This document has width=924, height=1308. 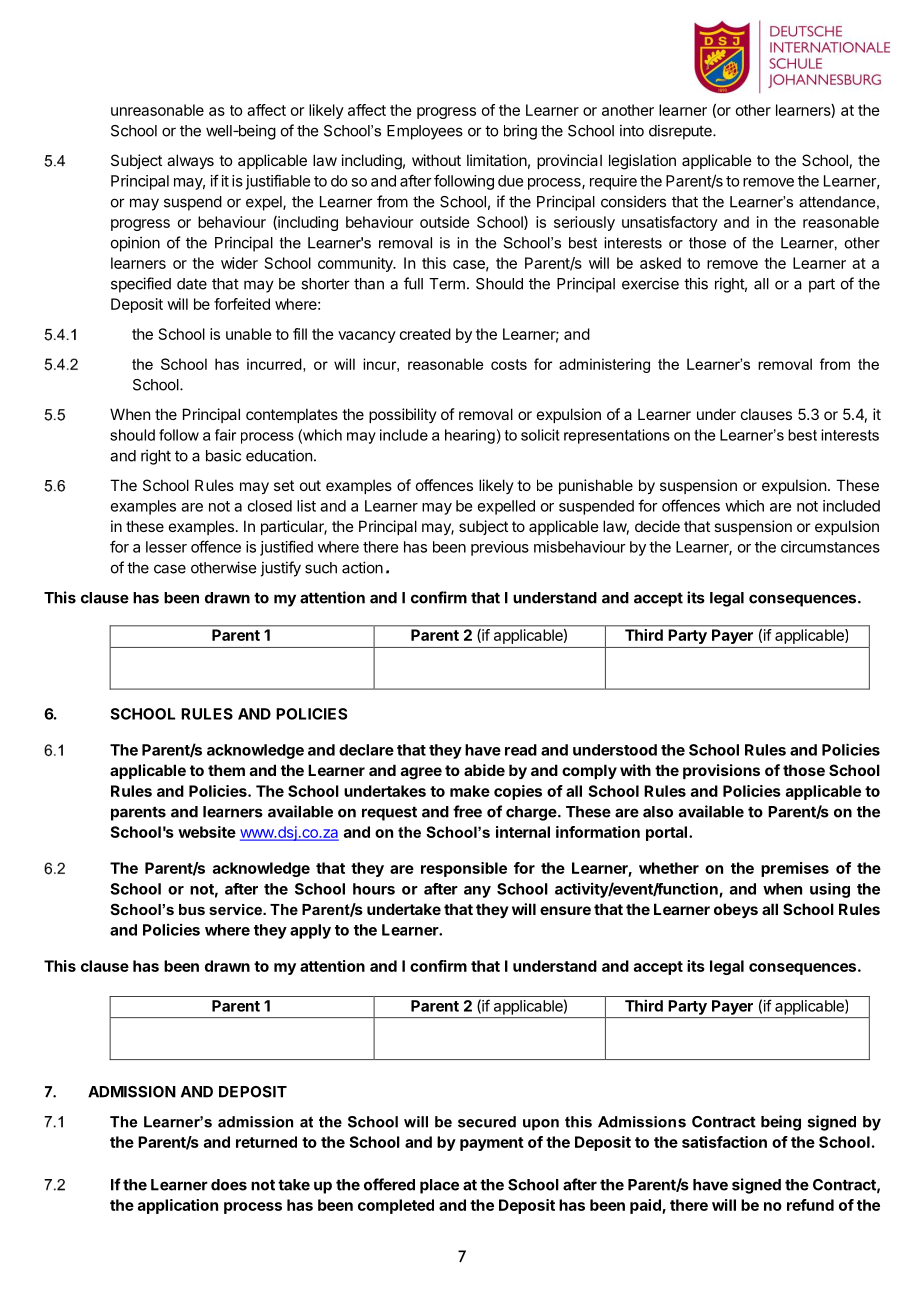 I want to click on premises, so click(x=795, y=869).
